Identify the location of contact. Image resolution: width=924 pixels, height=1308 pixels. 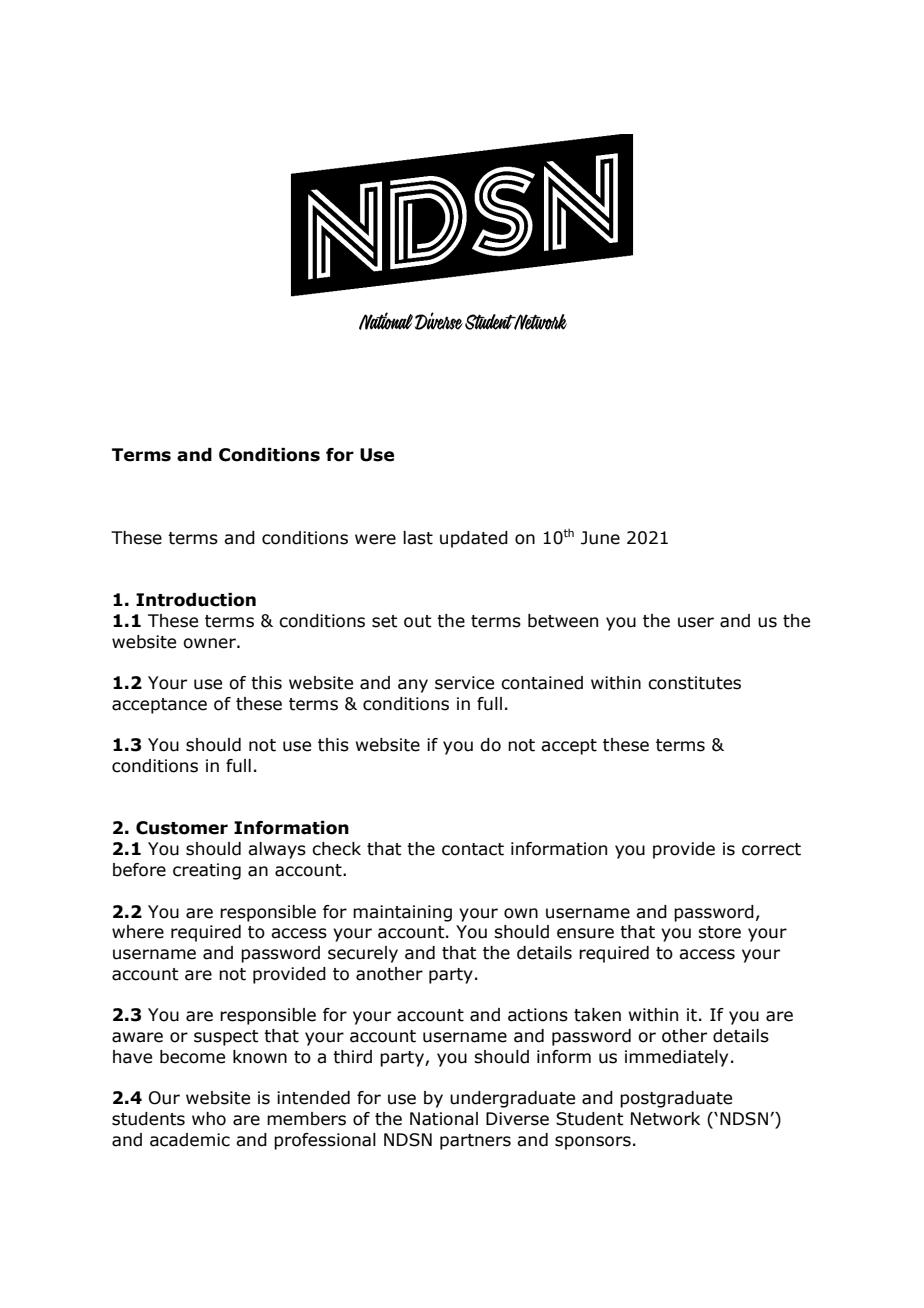
(473, 849).
